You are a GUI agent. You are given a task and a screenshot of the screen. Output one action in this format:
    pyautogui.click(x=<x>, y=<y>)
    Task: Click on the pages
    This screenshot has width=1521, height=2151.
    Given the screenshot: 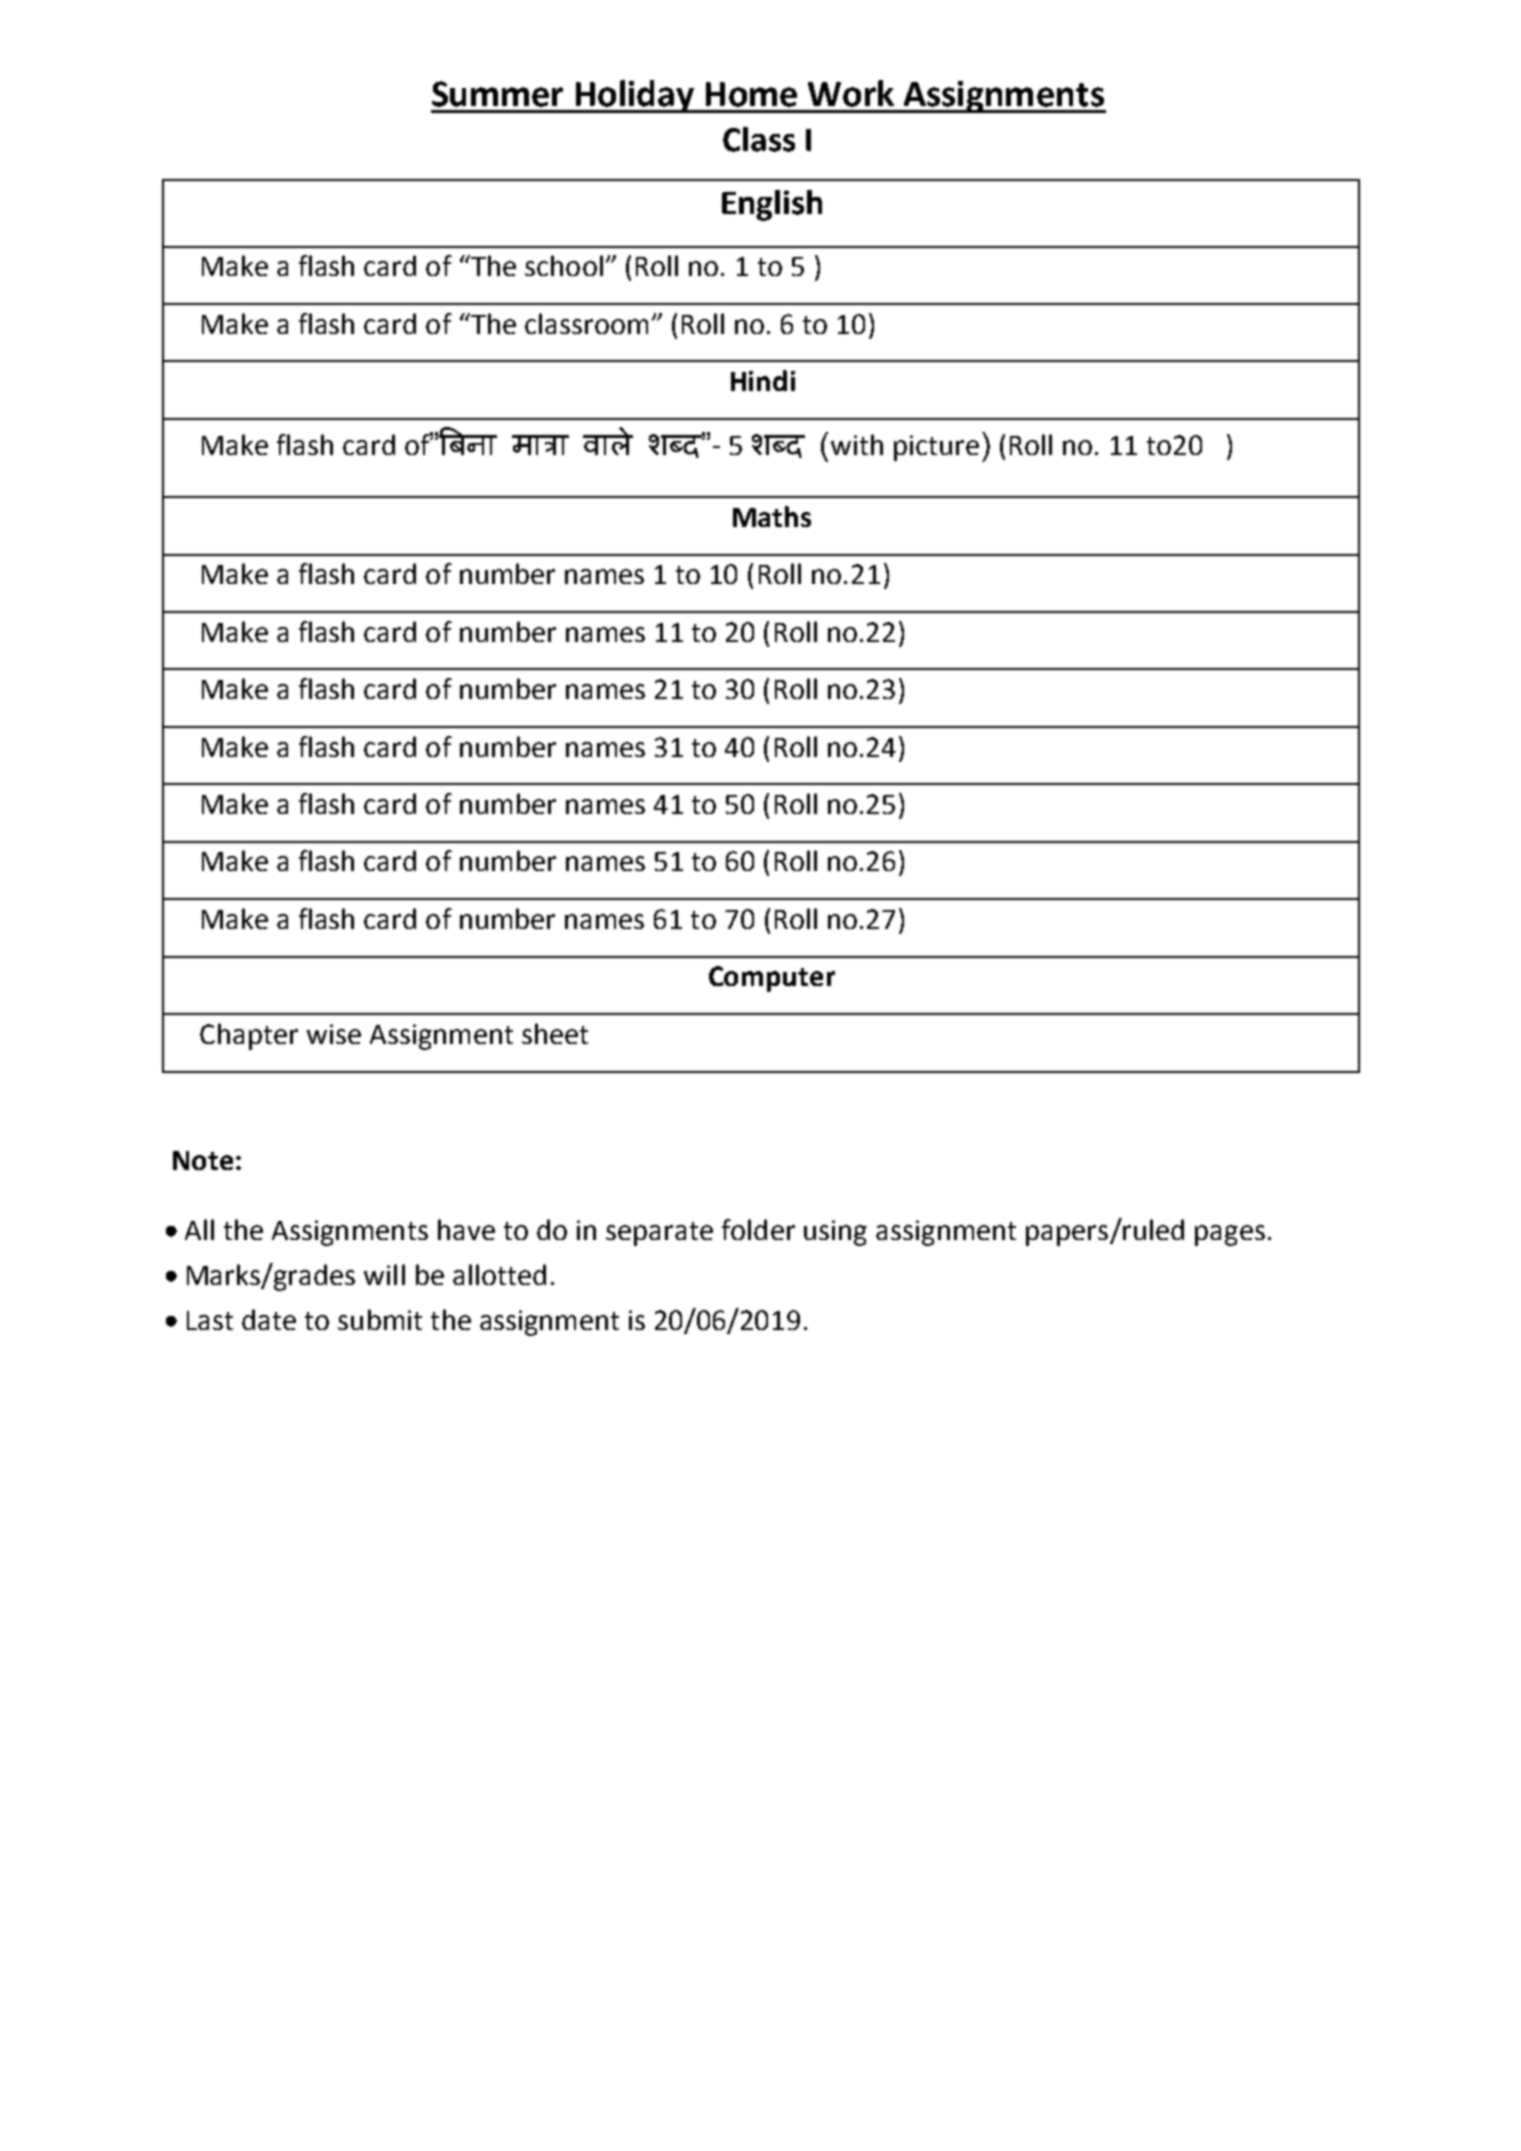 What is the action you would take?
    pyautogui.click(x=1230, y=1235)
